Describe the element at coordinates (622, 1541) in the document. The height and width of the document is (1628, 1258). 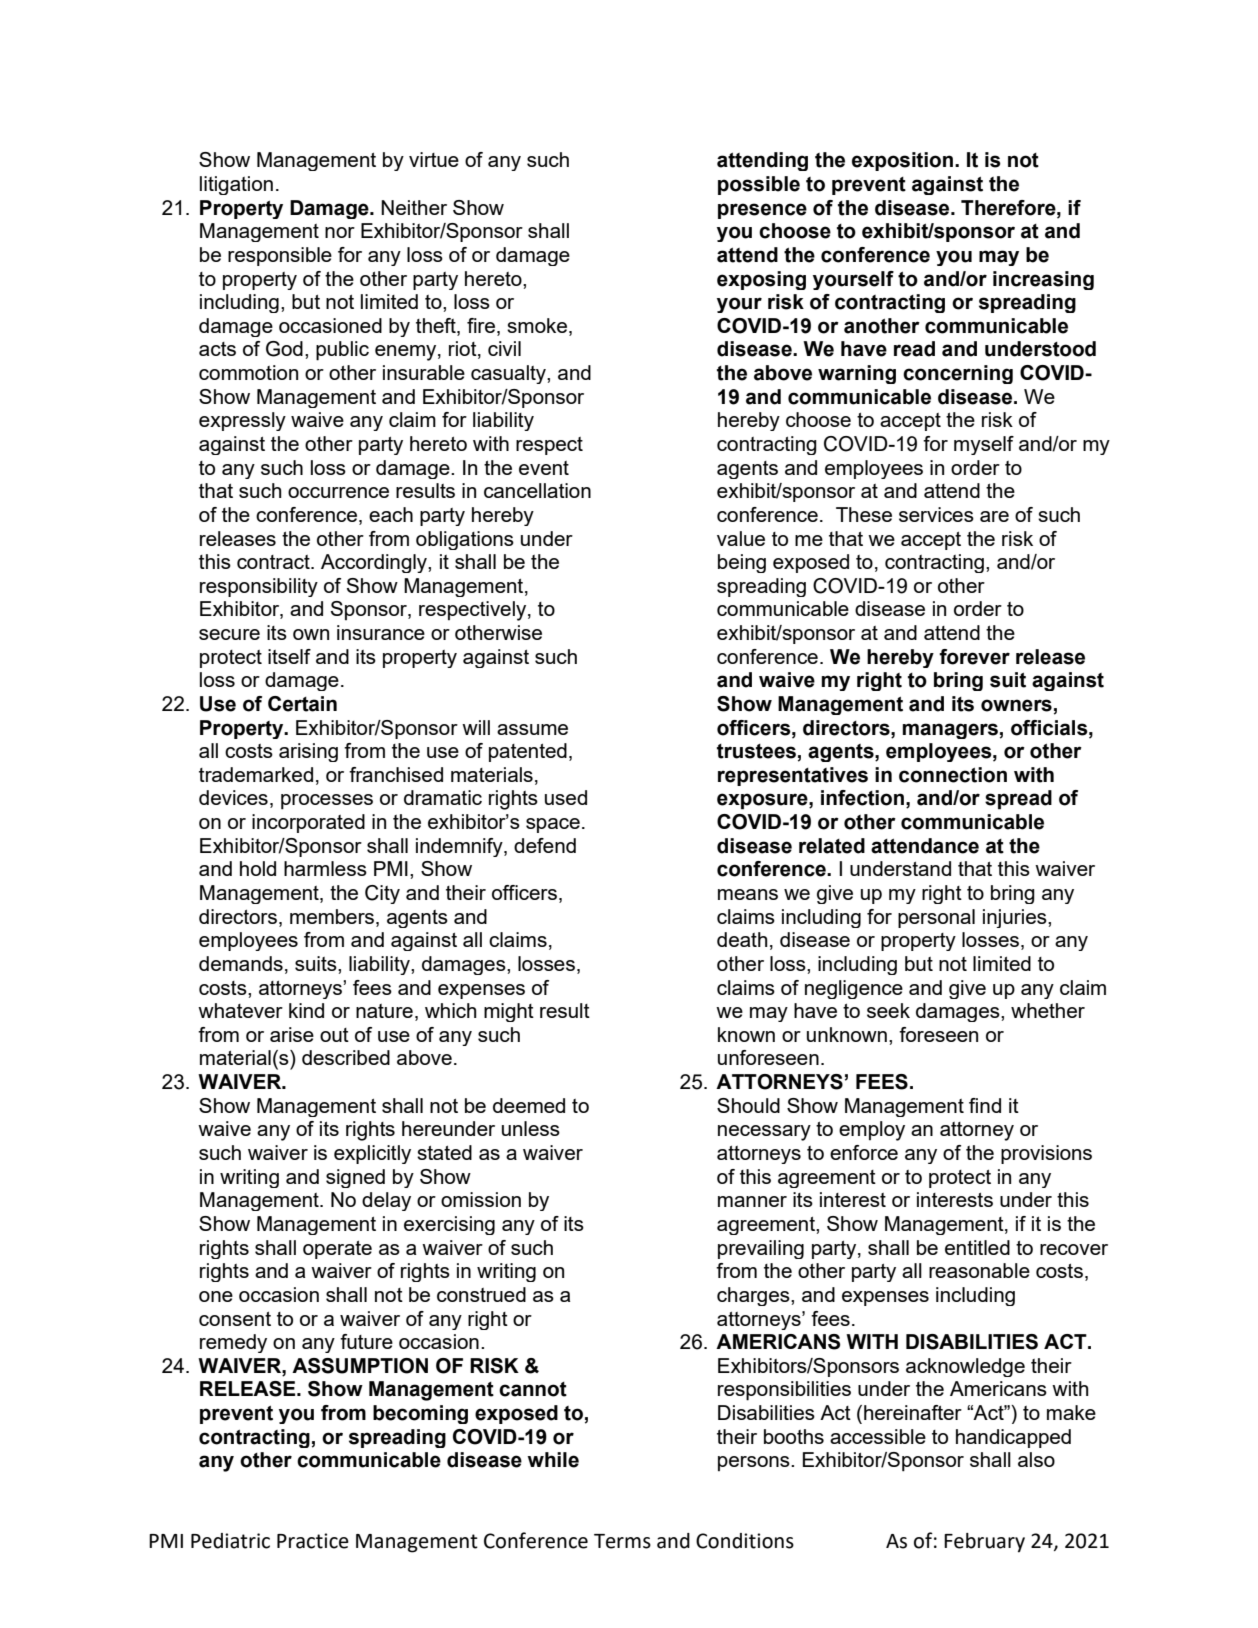
I see `Terms` at that location.
